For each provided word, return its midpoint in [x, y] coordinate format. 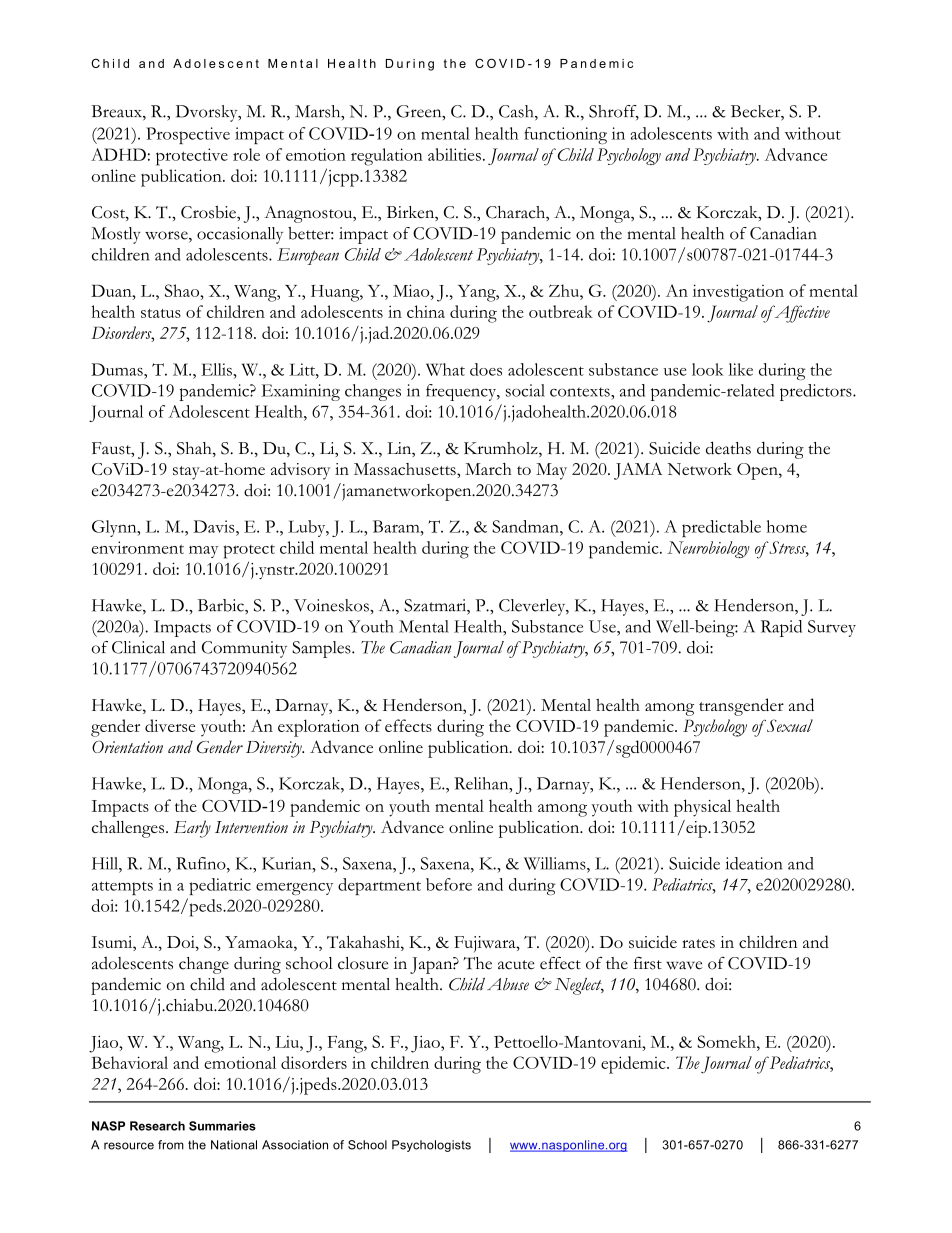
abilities [454, 154]
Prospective [188, 135]
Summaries [222, 1126]
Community [244, 649]
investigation [738, 293]
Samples [322, 649]
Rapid [781, 628]
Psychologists [431, 1146]
